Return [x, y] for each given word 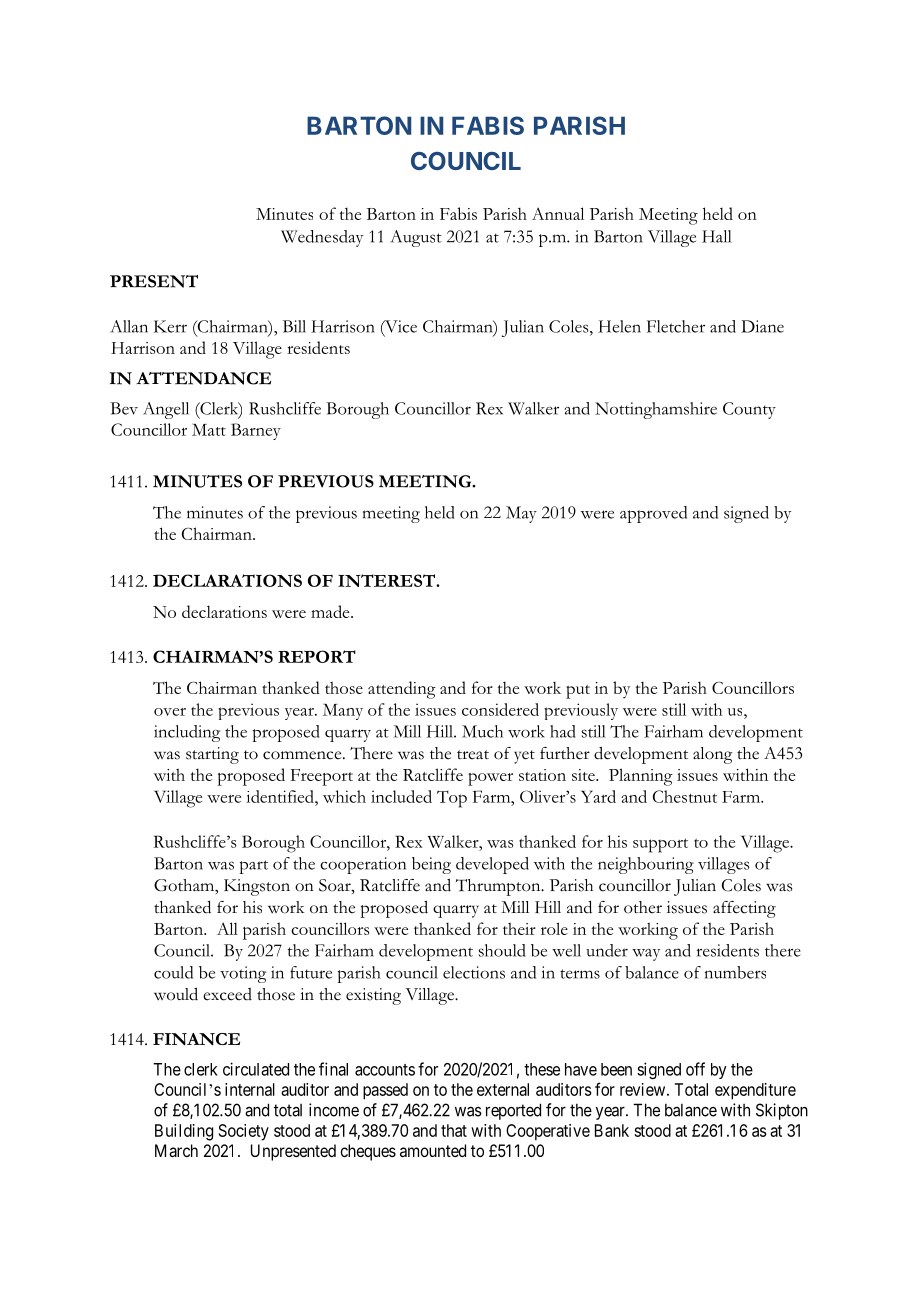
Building [184, 1132]
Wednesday [322, 238]
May [521, 514]
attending [402, 690]
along [712, 755]
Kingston [257, 887]
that [454, 1130]
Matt [209, 430]
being [431, 865]
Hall [716, 236]
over [170, 712]
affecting [744, 909]
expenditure [755, 1091]
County [749, 410]
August [416, 238]
